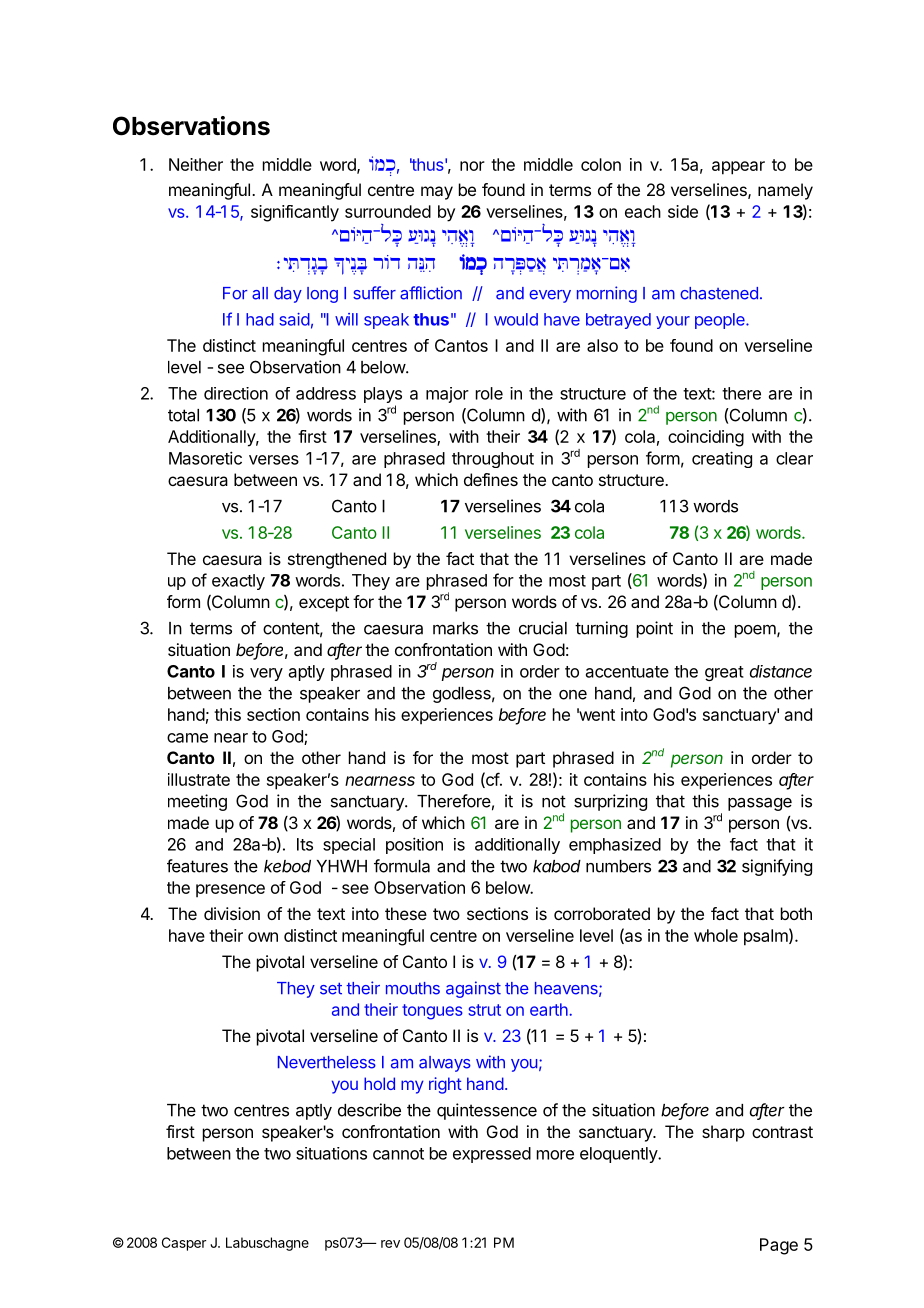 This page has height=1308, width=924. Describe the element at coordinates (492, 1155) in the page. I see `expressed` at that location.
